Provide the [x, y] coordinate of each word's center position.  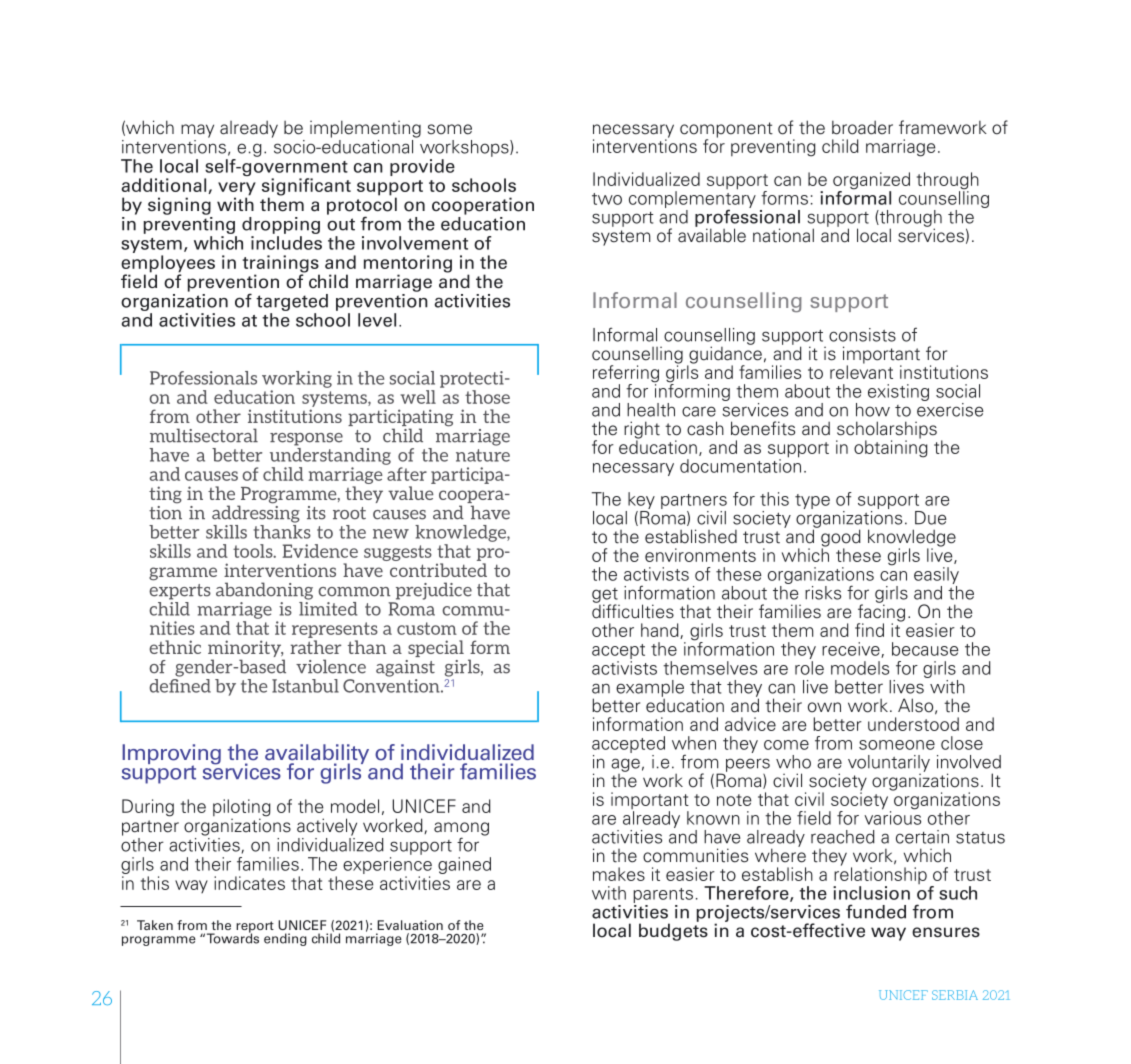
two [607, 199]
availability [317, 755]
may [197, 131]
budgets [673, 931]
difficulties [633, 610]
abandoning [264, 591]
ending [285, 939]
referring [626, 375]
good [841, 539]
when [694, 743]
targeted [292, 304]
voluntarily [889, 764]
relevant [861, 371]
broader [862, 127]
